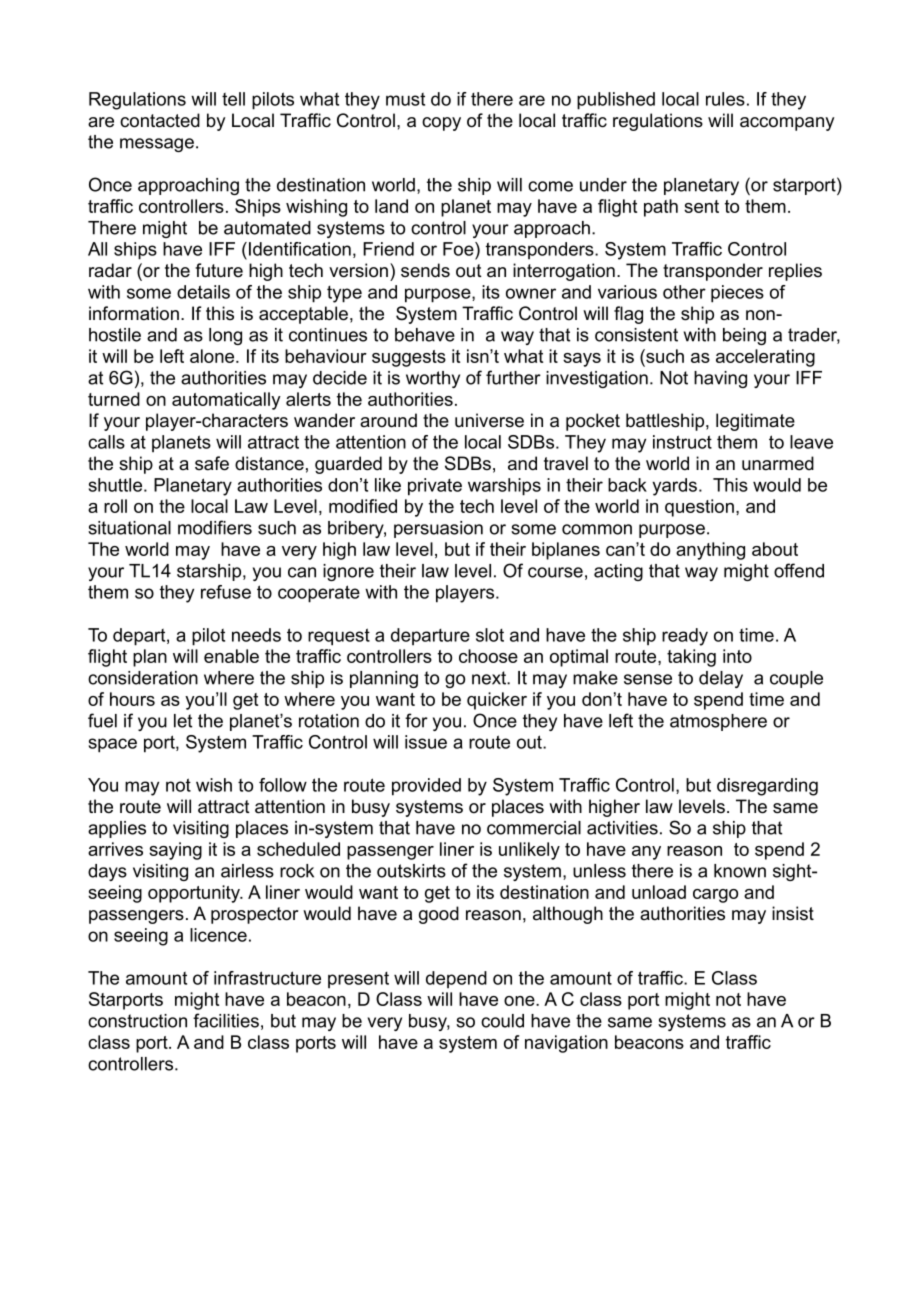 This document has width=924, height=1308. I want to click on choose, so click(488, 656).
